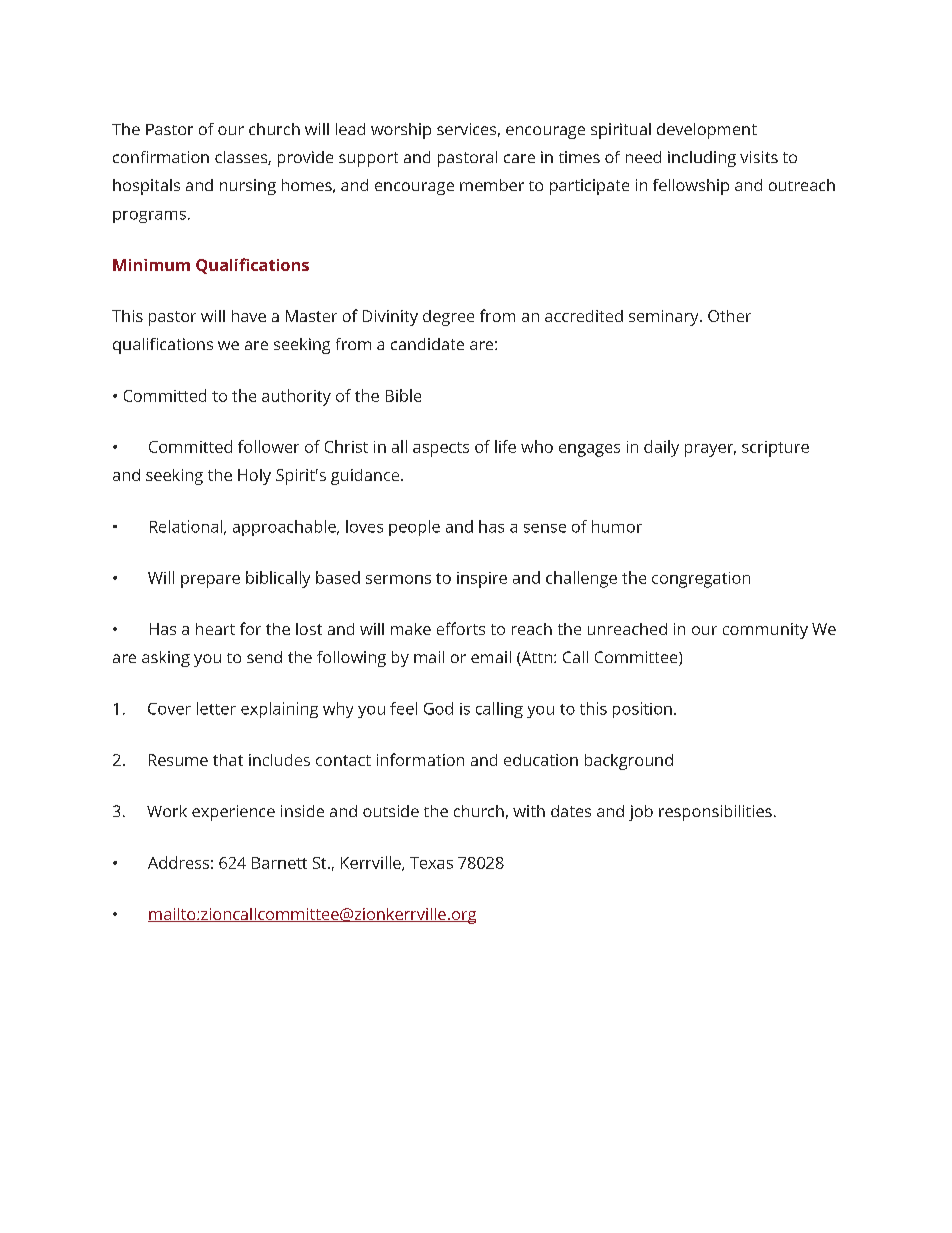  What do you see at coordinates (215, 629) in the image?
I see `heart` at bounding box center [215, 629].
